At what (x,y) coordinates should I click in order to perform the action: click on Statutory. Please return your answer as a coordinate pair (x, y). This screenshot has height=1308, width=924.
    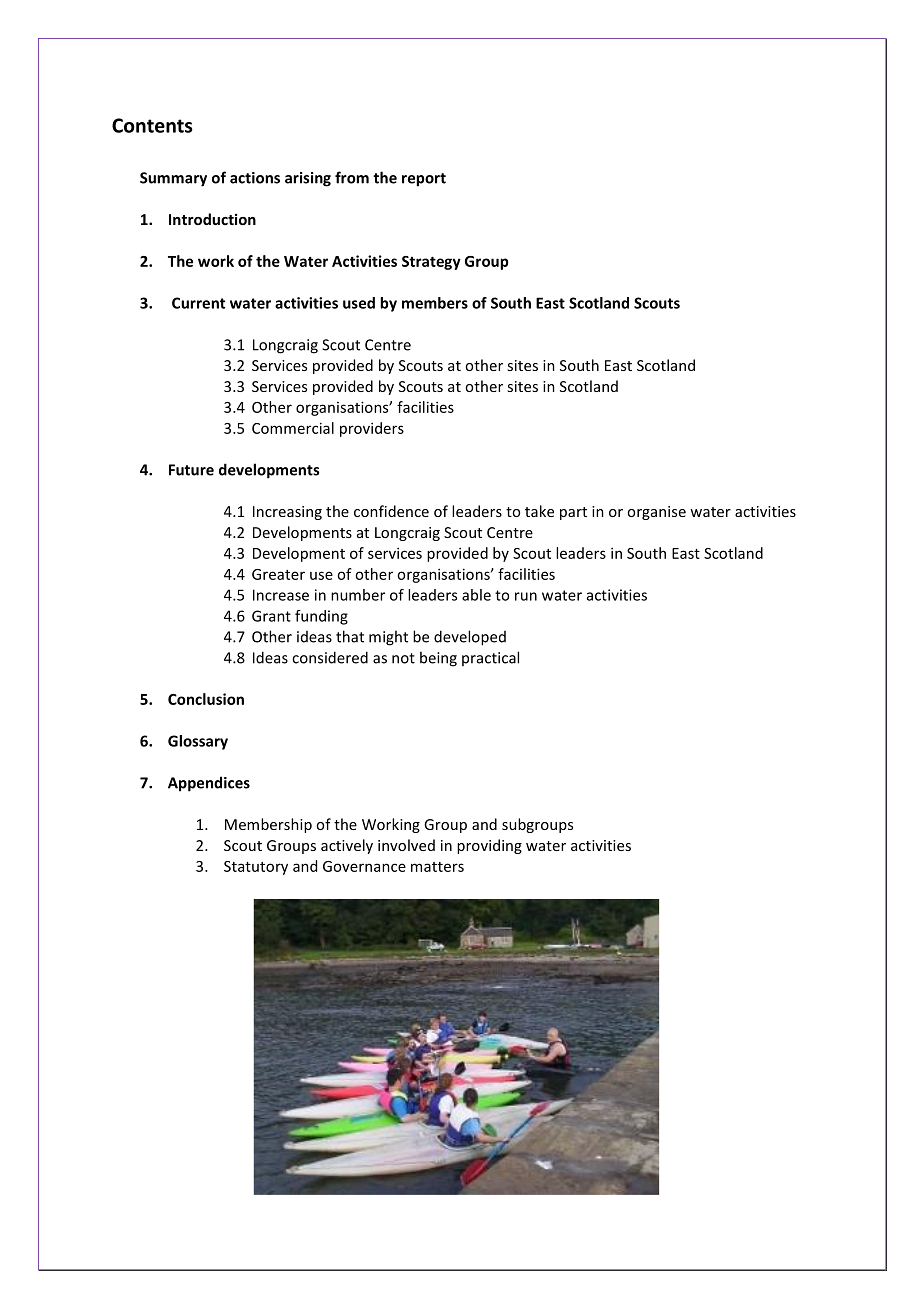
    Looking at the image, I should click on (256, 868).
